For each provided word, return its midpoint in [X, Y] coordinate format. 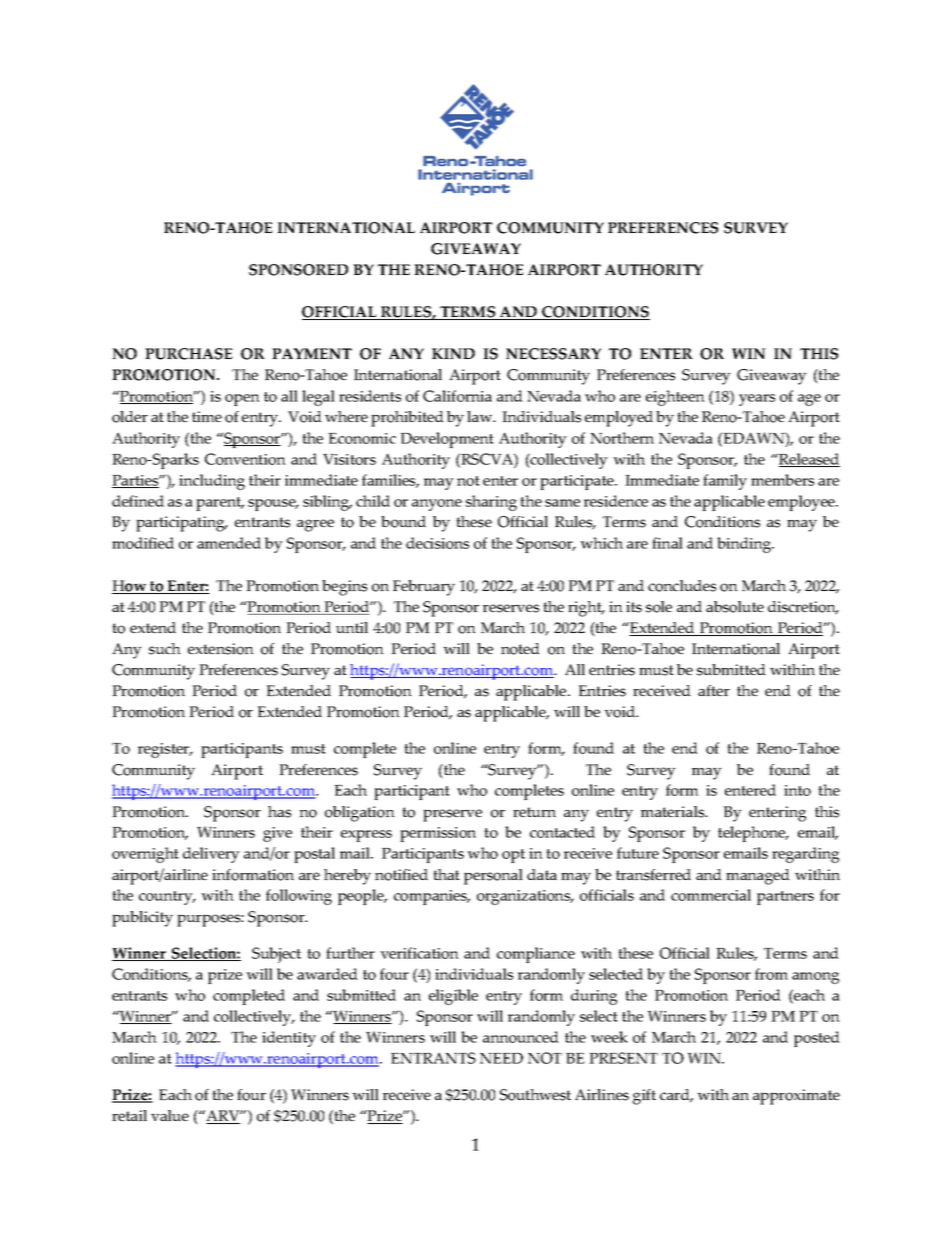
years [757, 400]
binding [745, 545]
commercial [711, 895]
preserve [452, 815]
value [170, 1115]
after [714, 690]
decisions [437, 543]
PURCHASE [189, 354]
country [167, 898]
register [165, 750]
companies [431, 897]
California [457, 396]
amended [229, 543]
